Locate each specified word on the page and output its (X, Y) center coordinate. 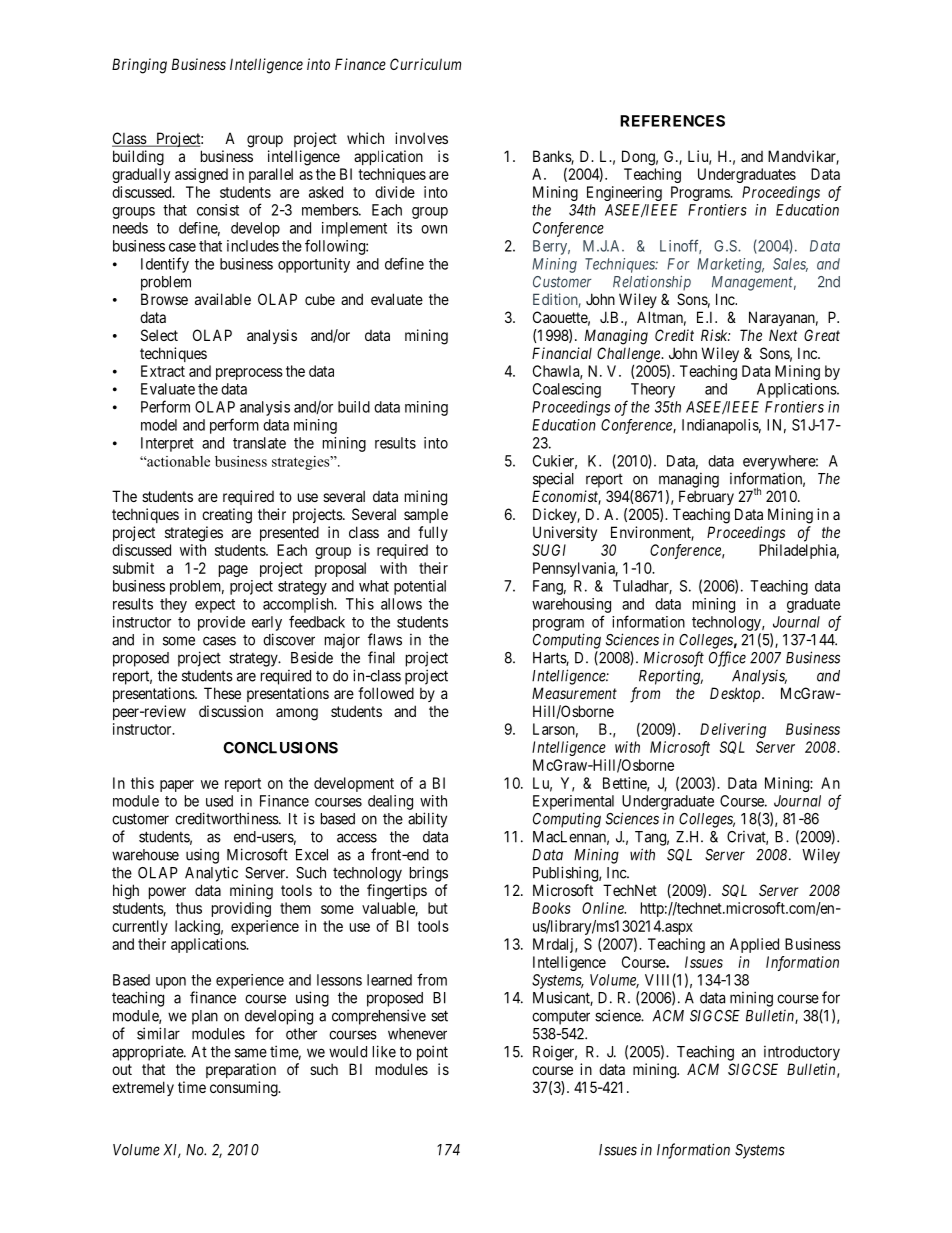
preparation (241, 1070)
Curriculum (425, 64)
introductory (802, 1053)
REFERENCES (672, 121)
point (432, 1053)
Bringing (139, 66)
